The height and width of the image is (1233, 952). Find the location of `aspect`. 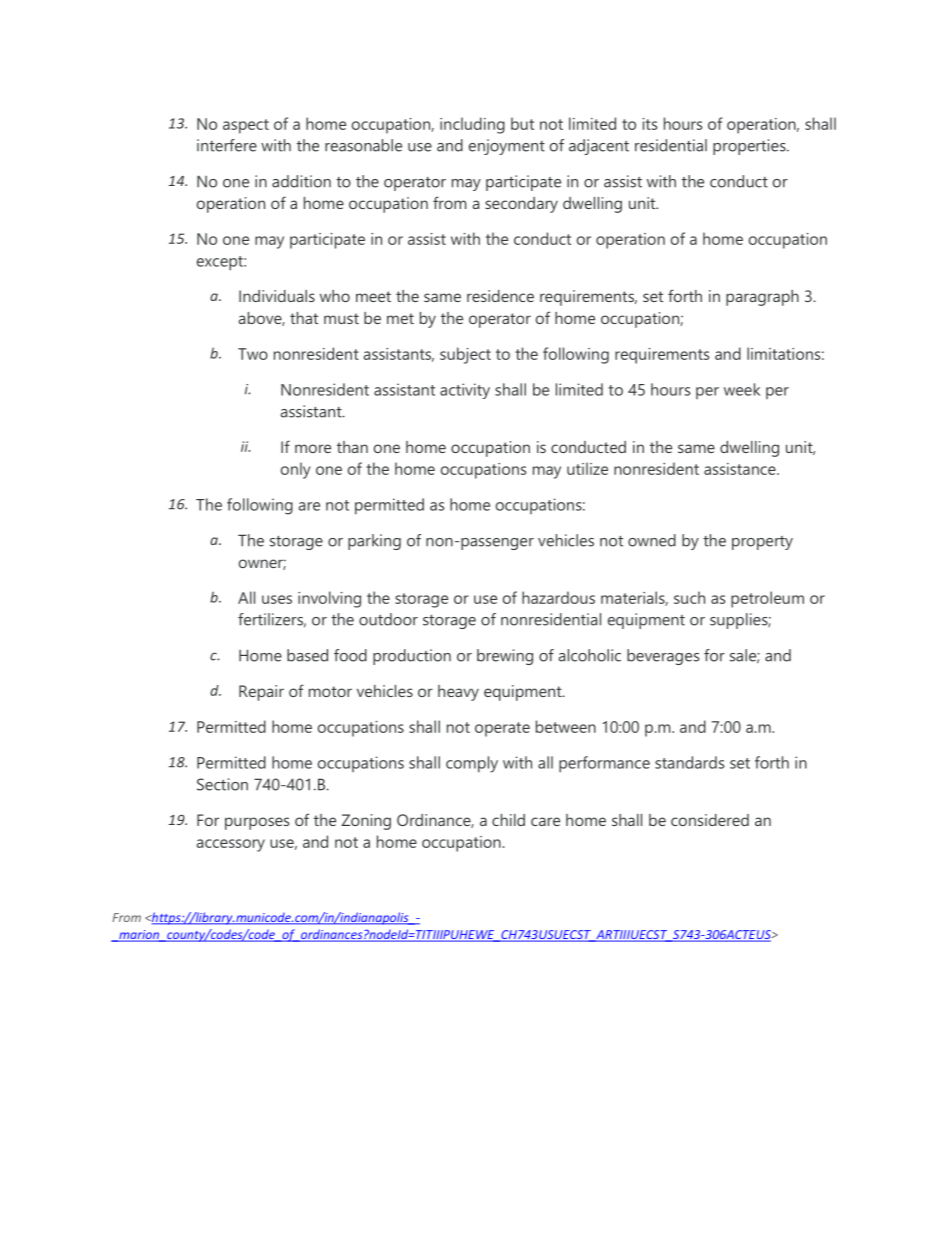

aspect is located at coordinates (246, 126).
